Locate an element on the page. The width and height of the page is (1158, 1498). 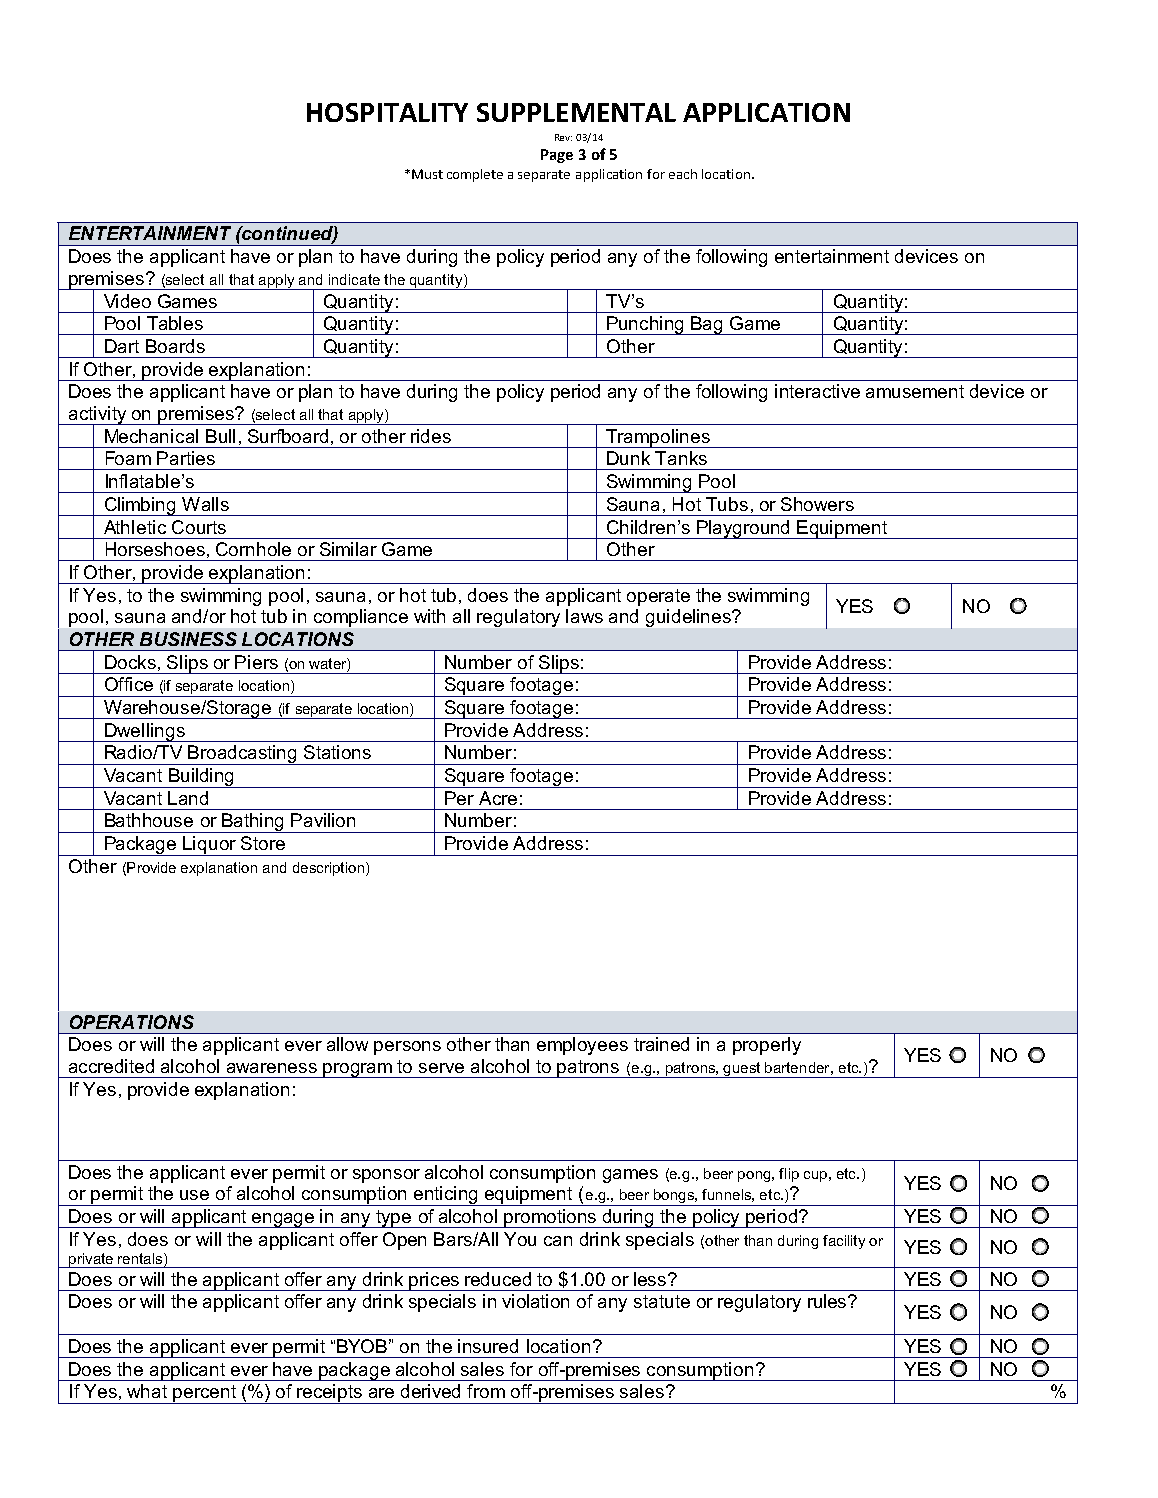
Courts is located at coordinates (199, 527).
